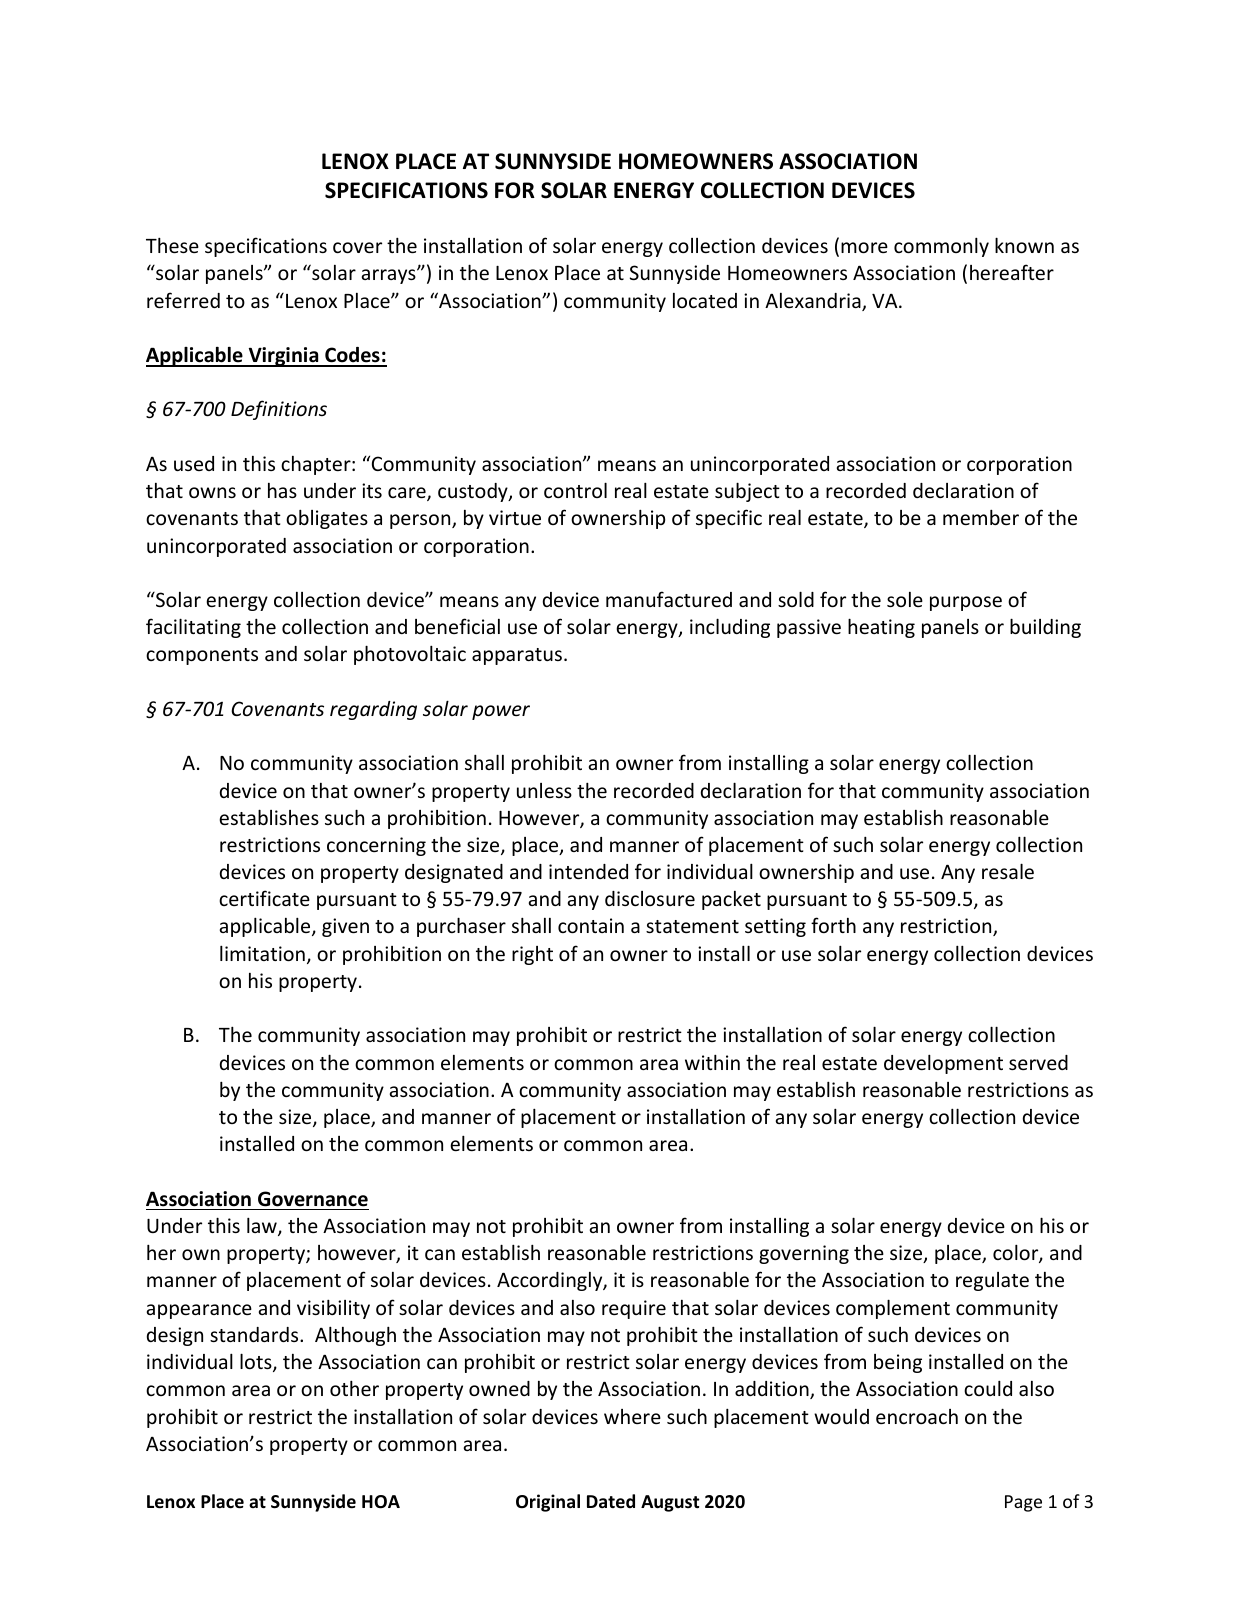  I want to click on located, so click(705, 300).
